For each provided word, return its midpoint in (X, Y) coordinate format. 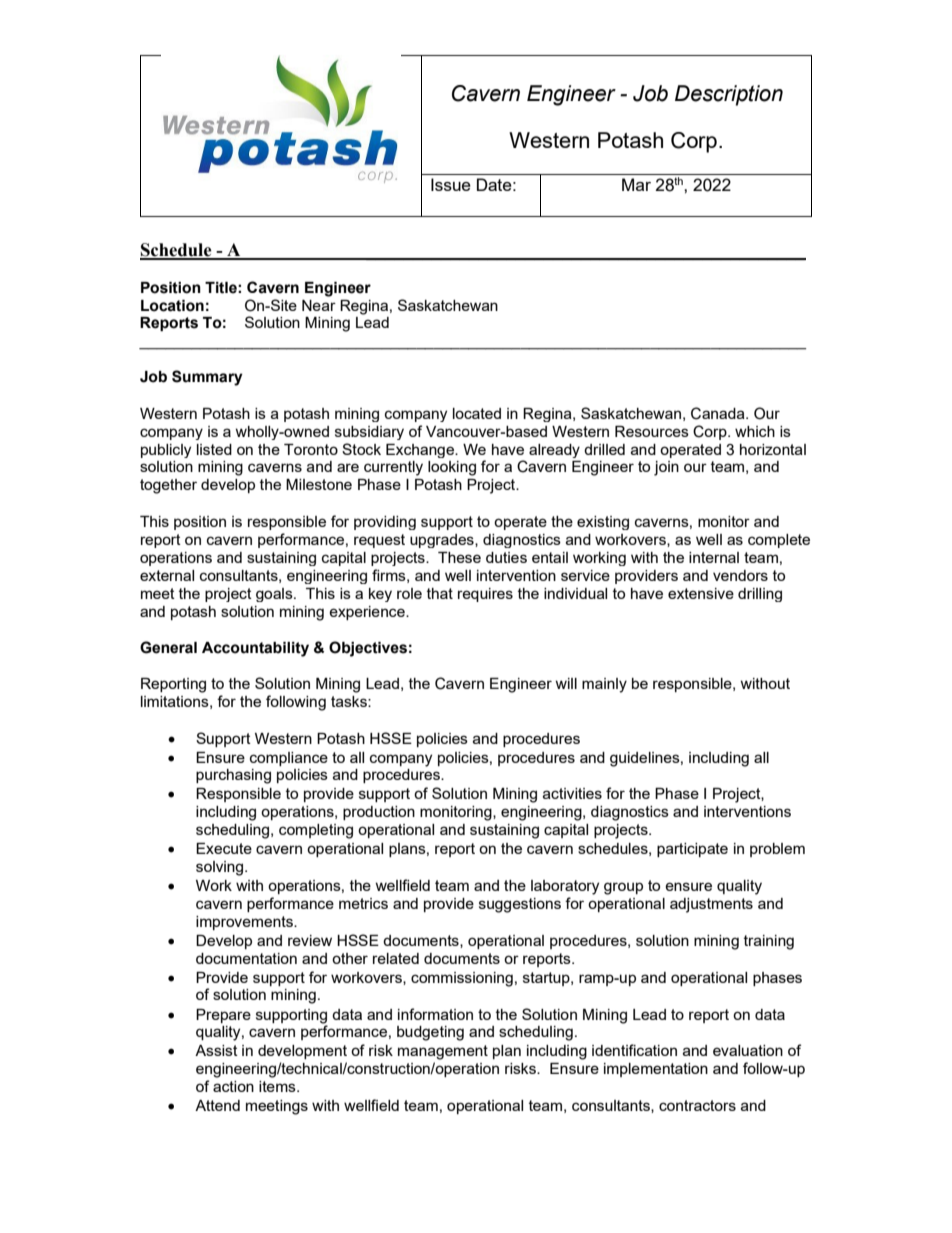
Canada (719, 413)
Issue (451, 184)
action (233, 1086)
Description (729, 95)
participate (692, 850)
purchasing (233, 776)
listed (214, 449)
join (666, 468)
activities (572, 793)
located (477, 413)
